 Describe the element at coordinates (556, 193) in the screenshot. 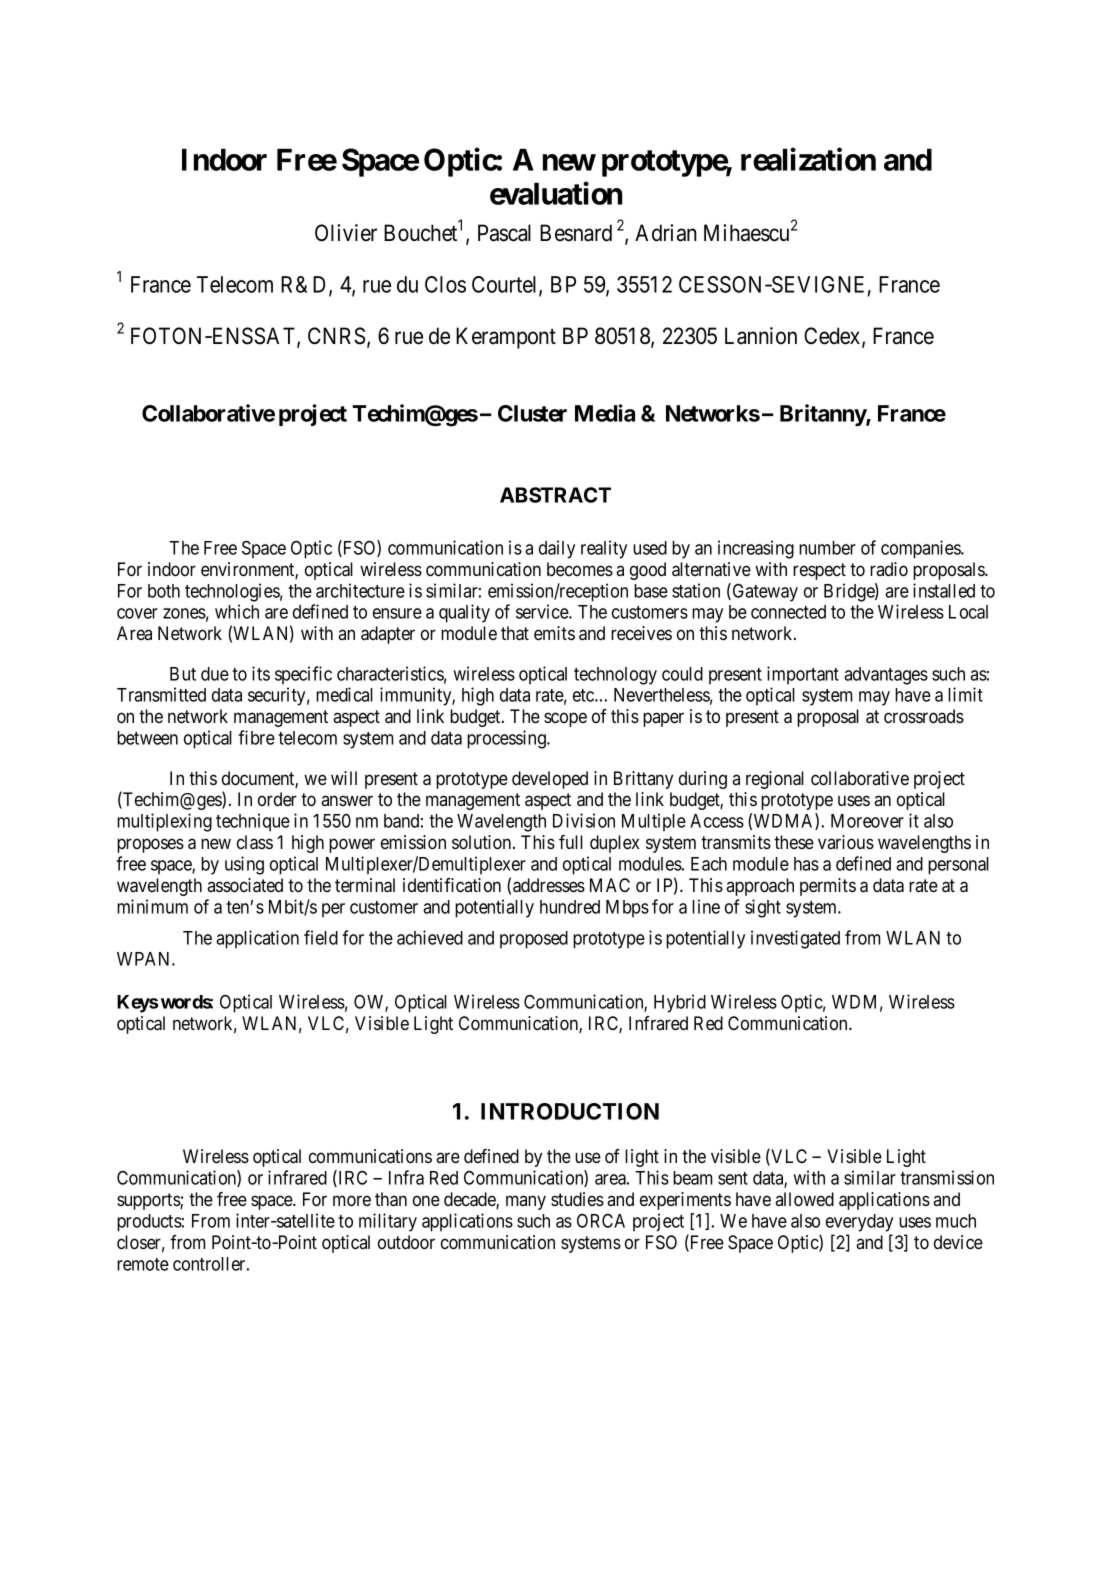

I see `evaluation` at that location.
